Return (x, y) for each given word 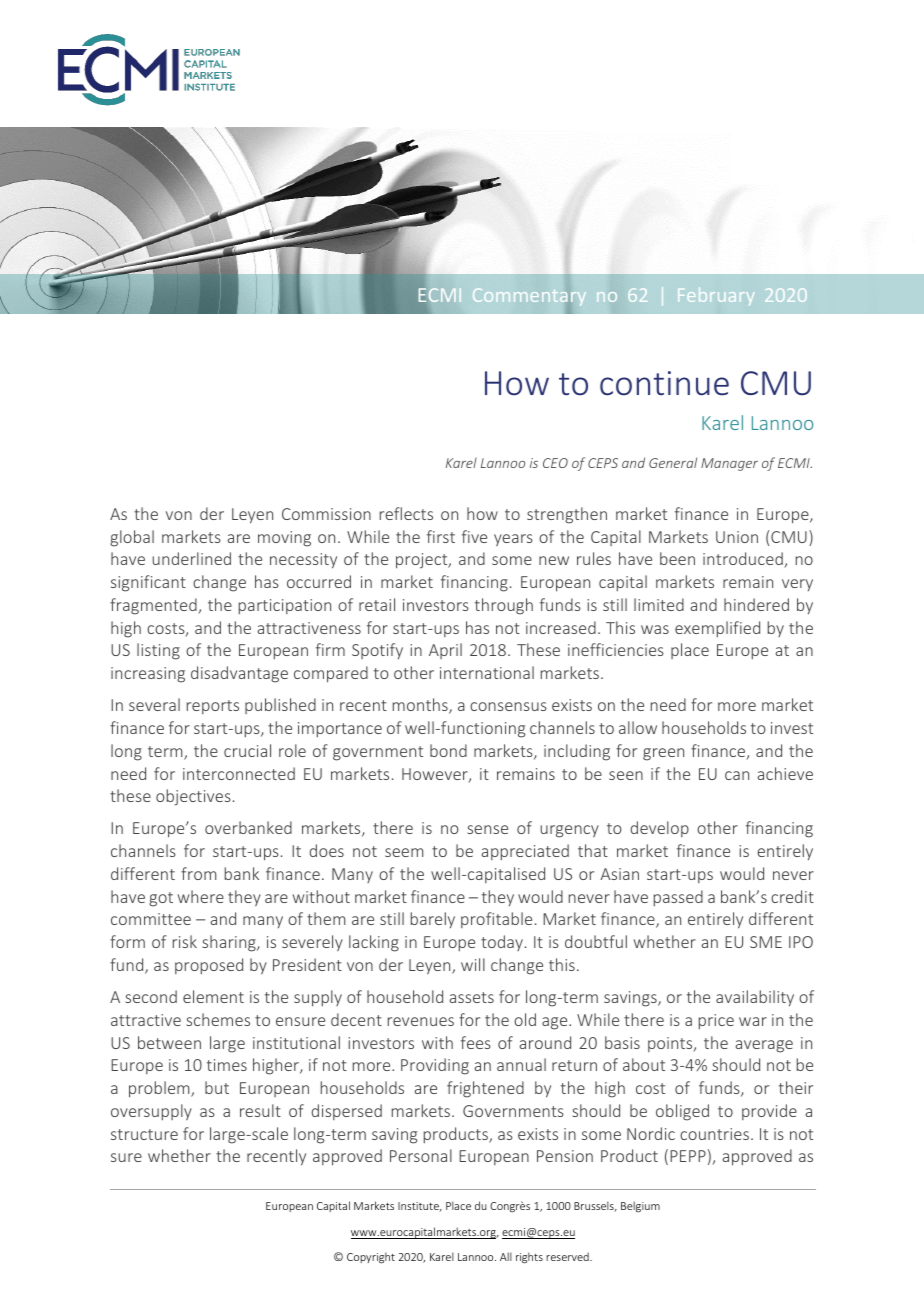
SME (766, 942)
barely (433, 920)
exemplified (717, 629)
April (445, 651)
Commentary (529, 296)
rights (529, 1258)
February (716, 296)
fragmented (154, 606)
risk (185, 941)
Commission (326, 514)
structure (144, 1134)
